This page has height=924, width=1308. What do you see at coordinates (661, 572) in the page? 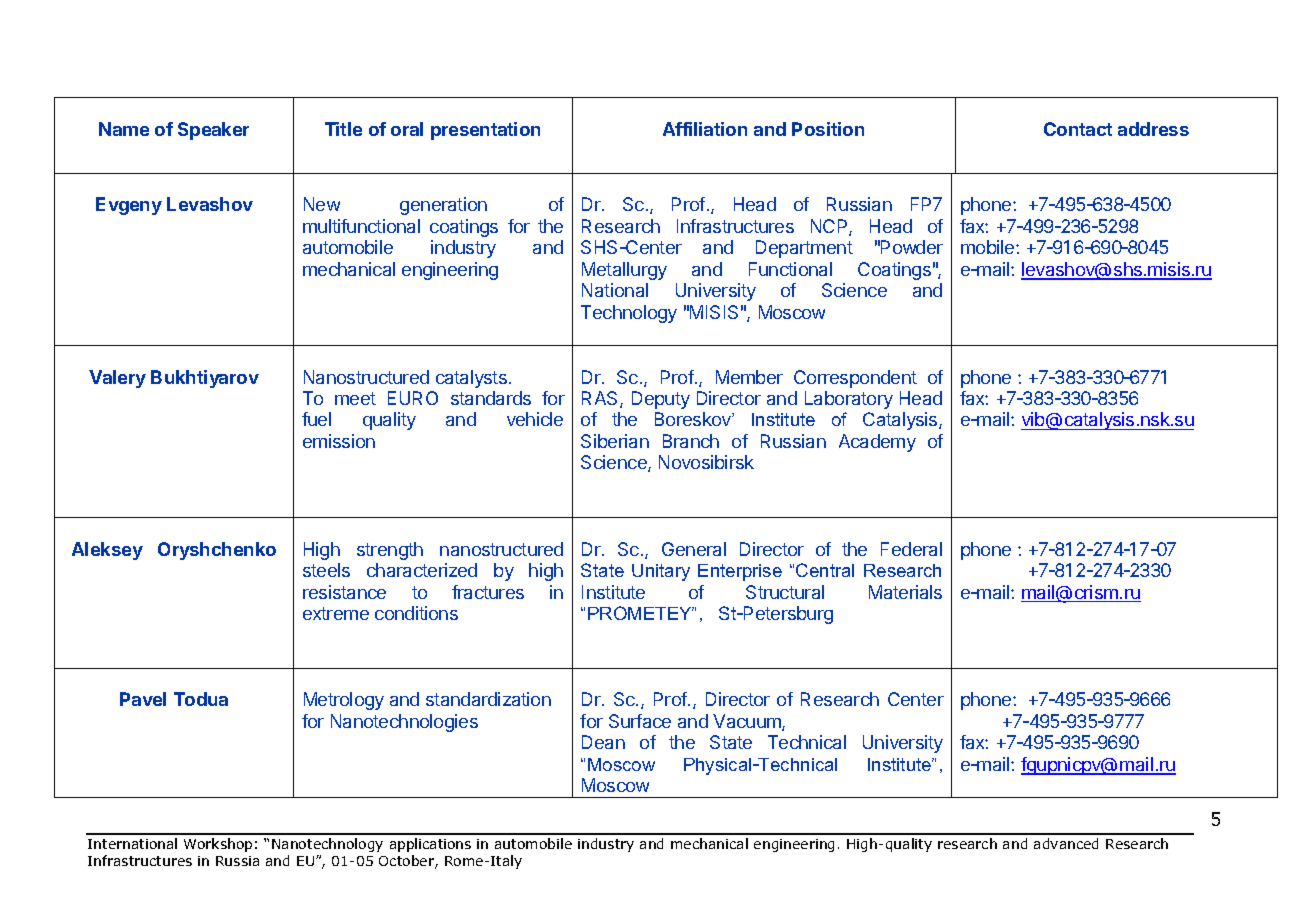
I see `Unitary` at bounding box center [661, 572].
